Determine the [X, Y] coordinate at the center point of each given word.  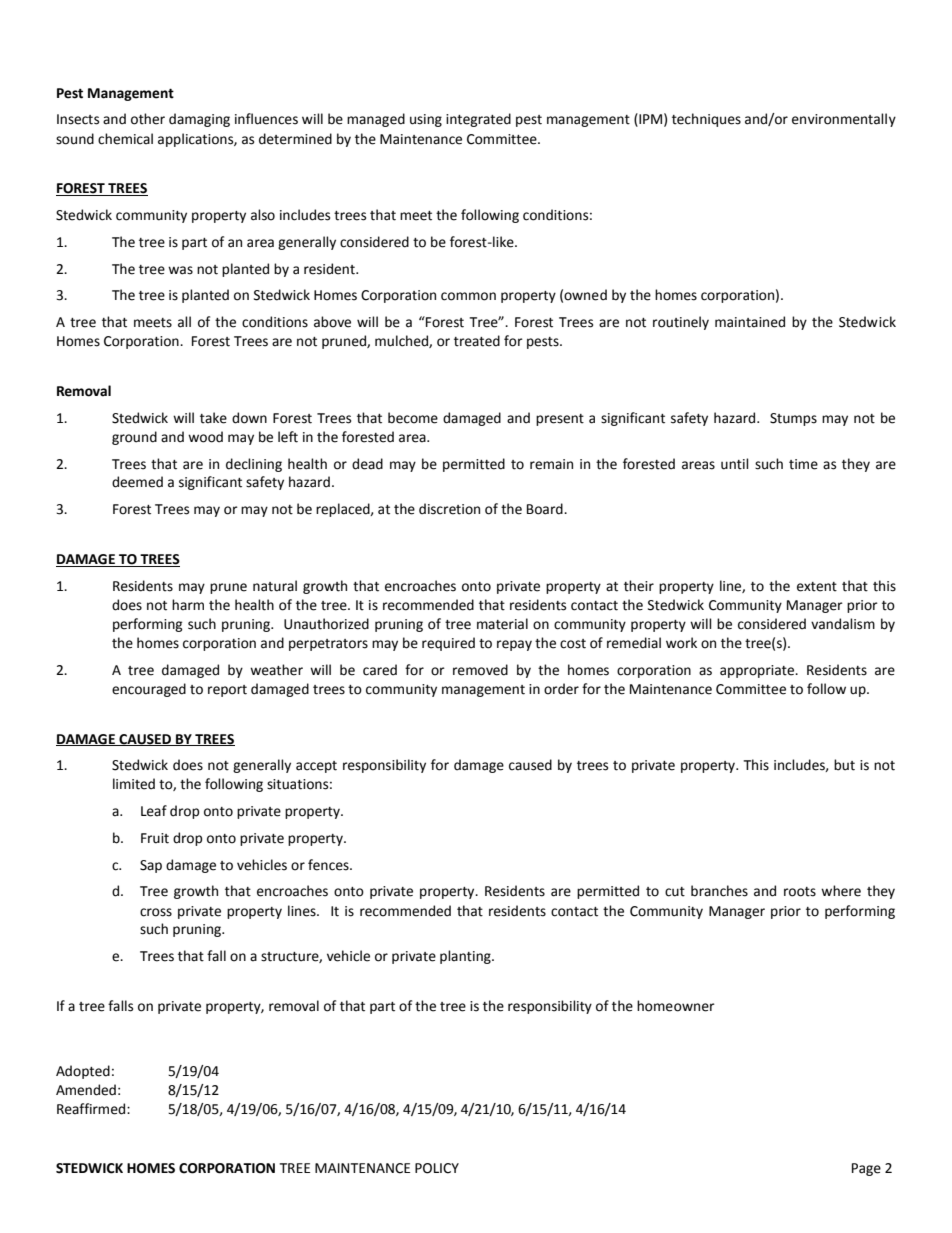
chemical [125, 139]
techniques [706, 120]
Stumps [793, 419]
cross [156, 912]
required [448, 644]
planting [466, 957]
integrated [478, 120]
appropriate [758, 671]
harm [188, 605]
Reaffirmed [92, 1109]
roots [800, 892]
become [413, 418]
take [213, 418]
